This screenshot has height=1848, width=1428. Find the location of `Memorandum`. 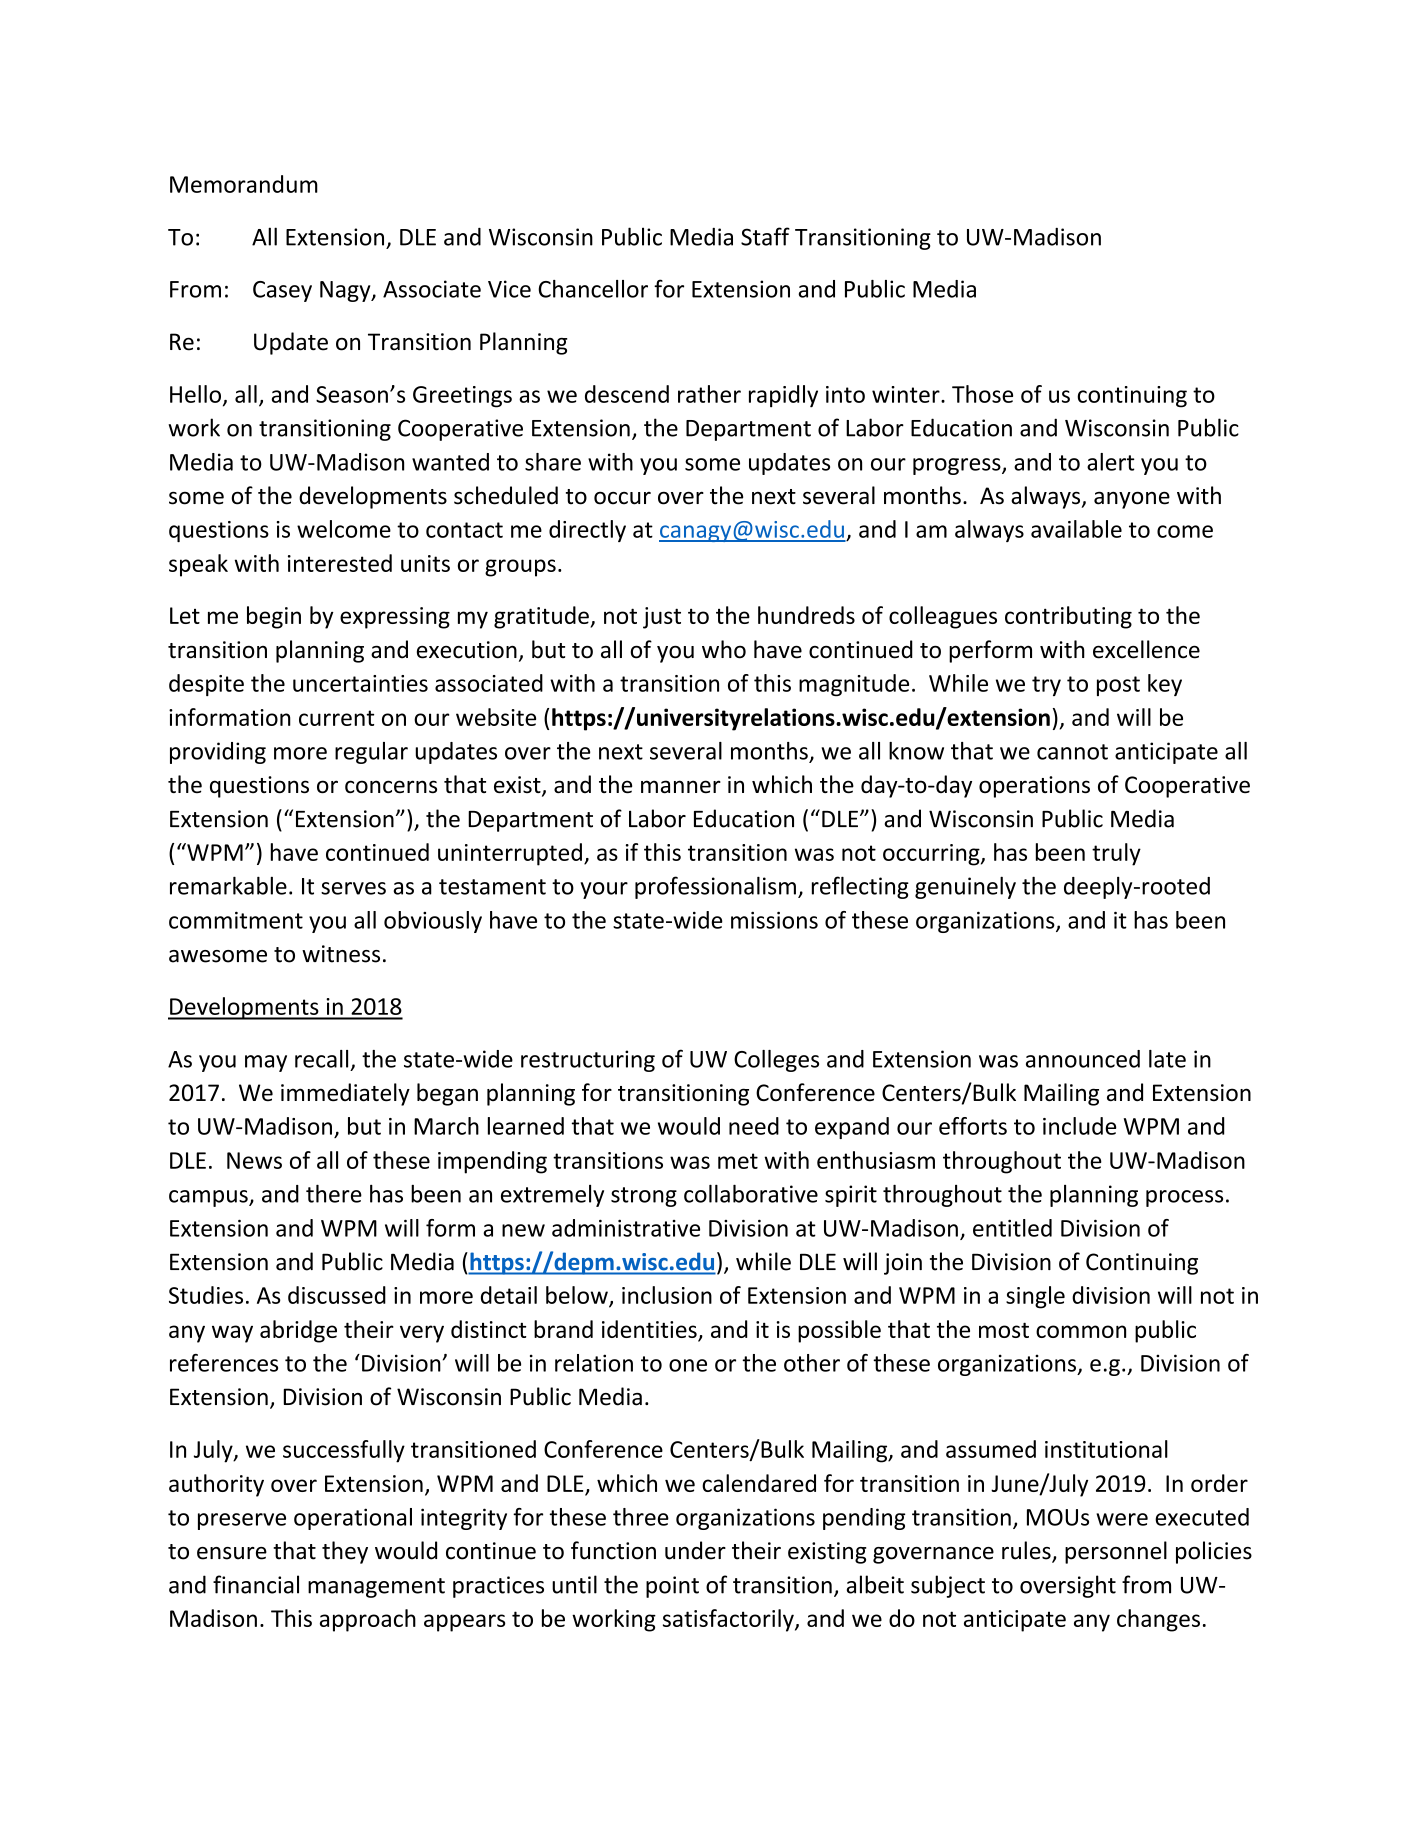

Memorandum is located at coordinates (244, 184).
